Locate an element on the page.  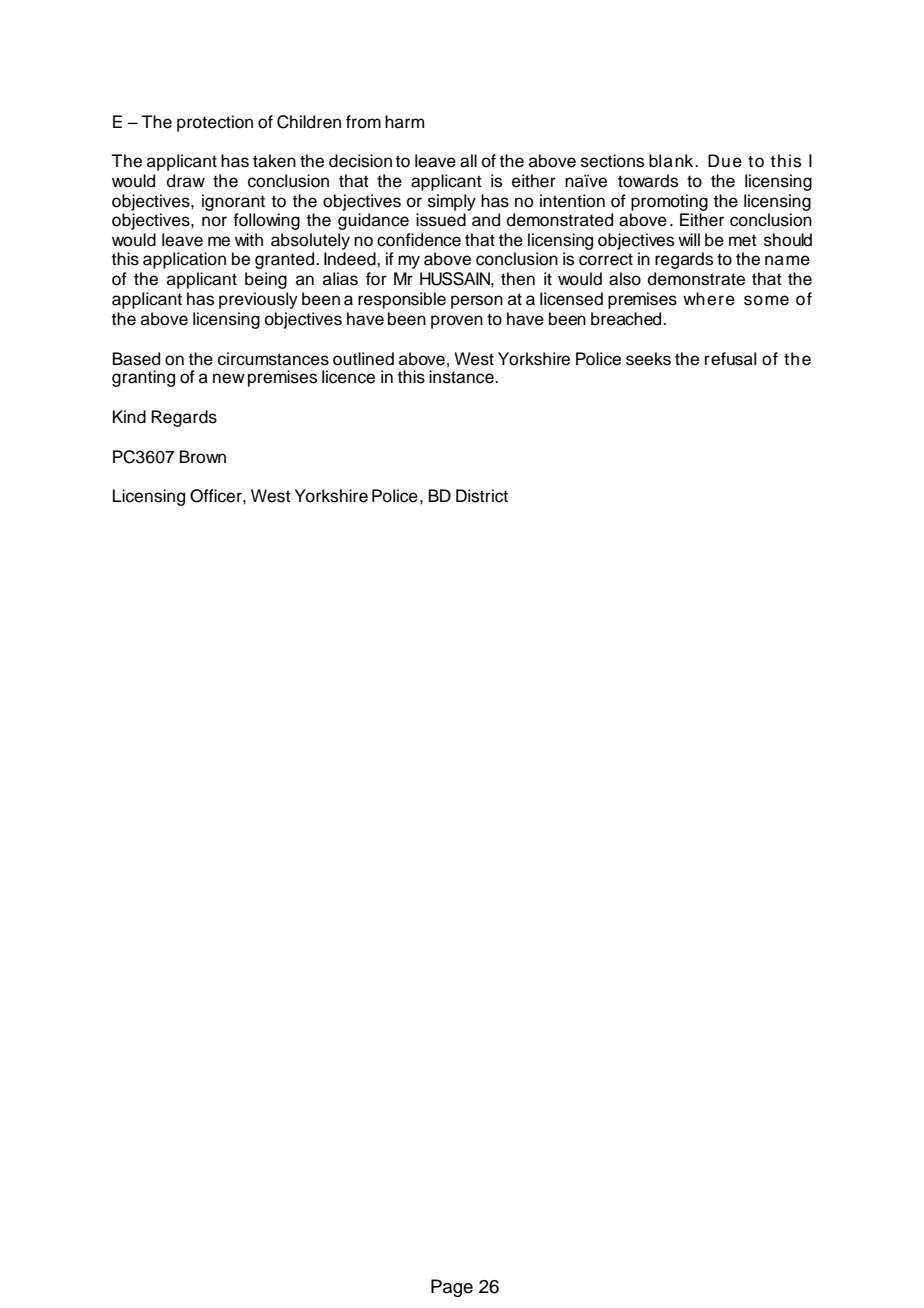
seeks is located at coordinates (648, 359).
